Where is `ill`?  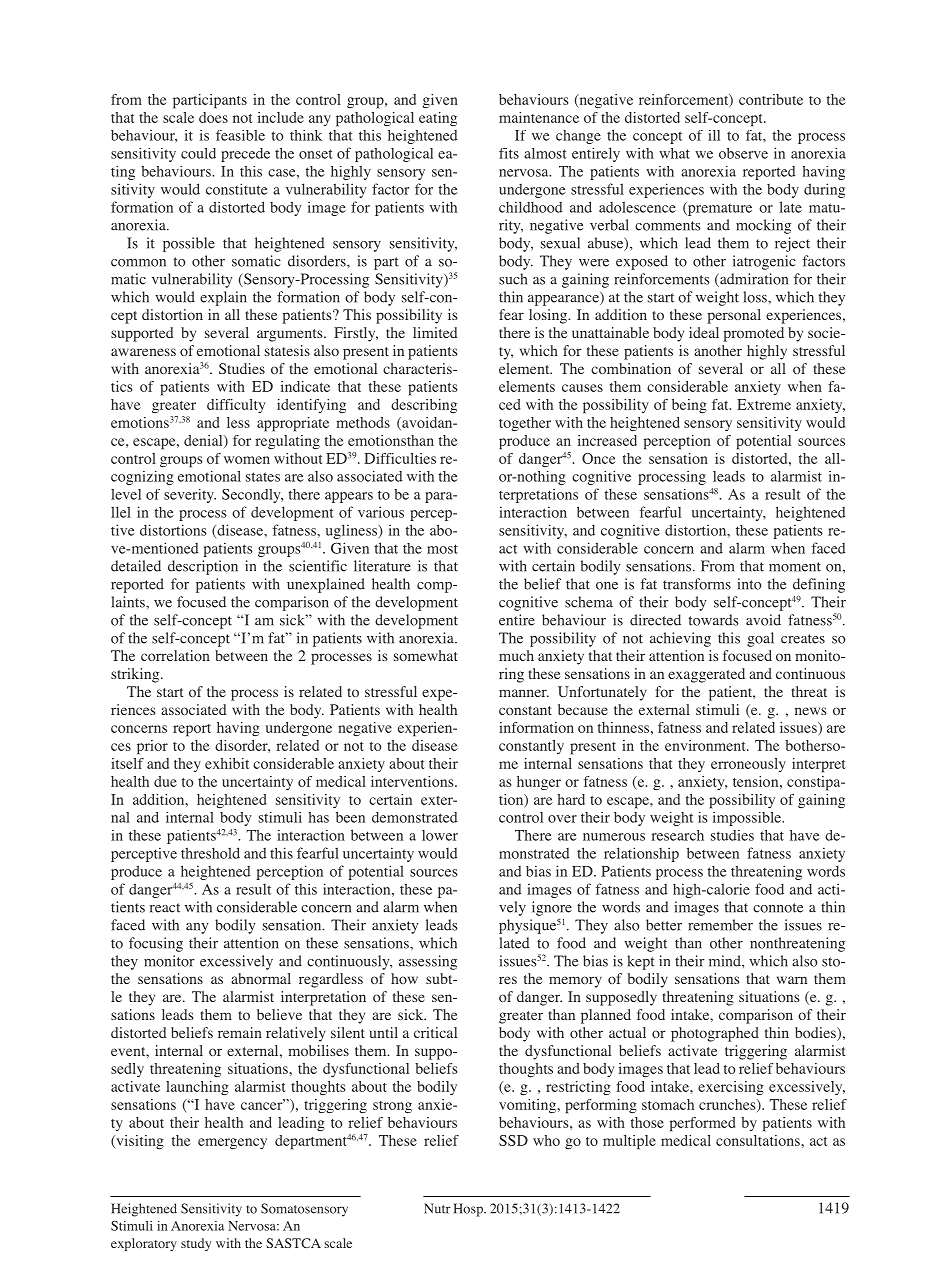 ill is located at coordinates (714, 135).
